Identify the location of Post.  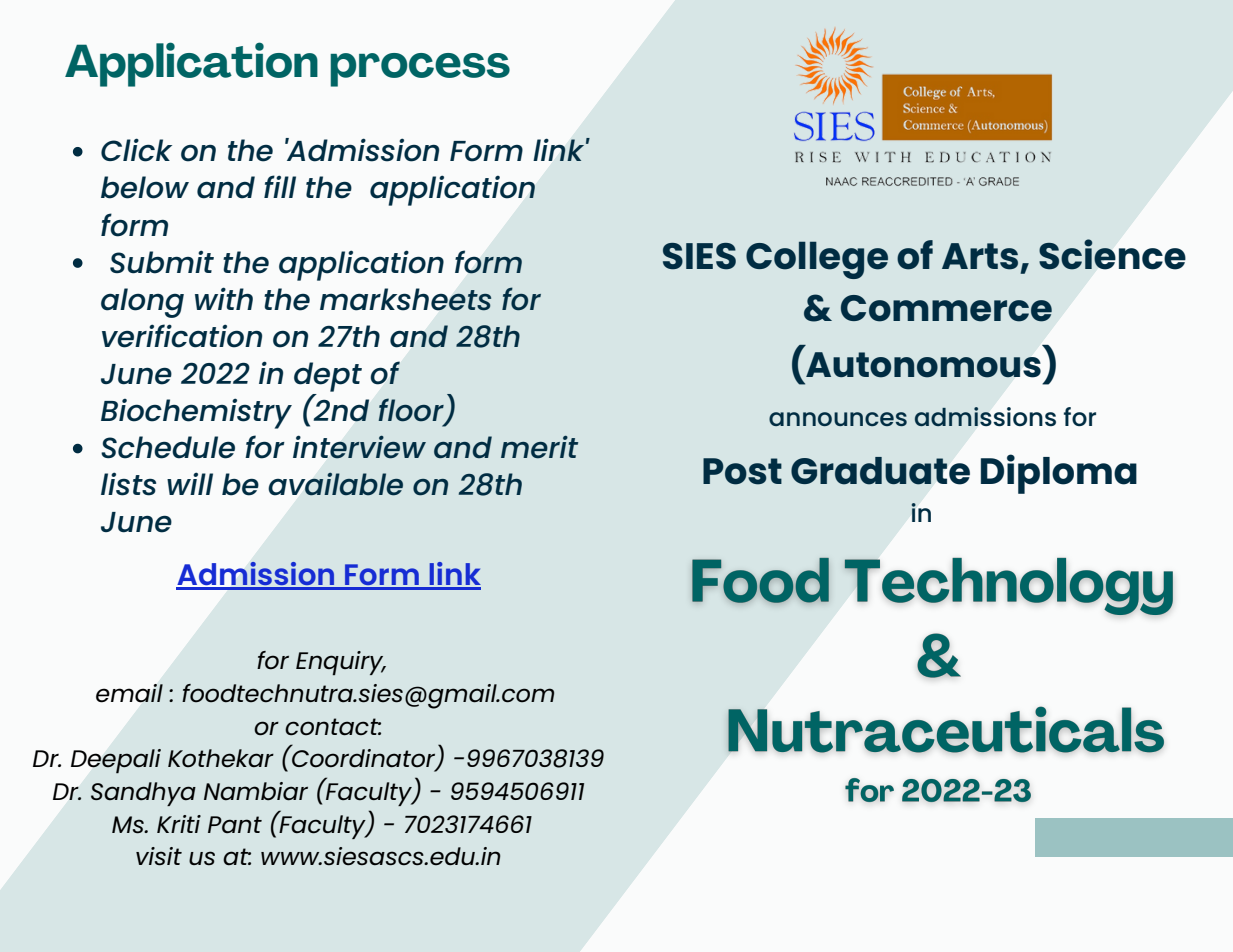
(742, 471).
